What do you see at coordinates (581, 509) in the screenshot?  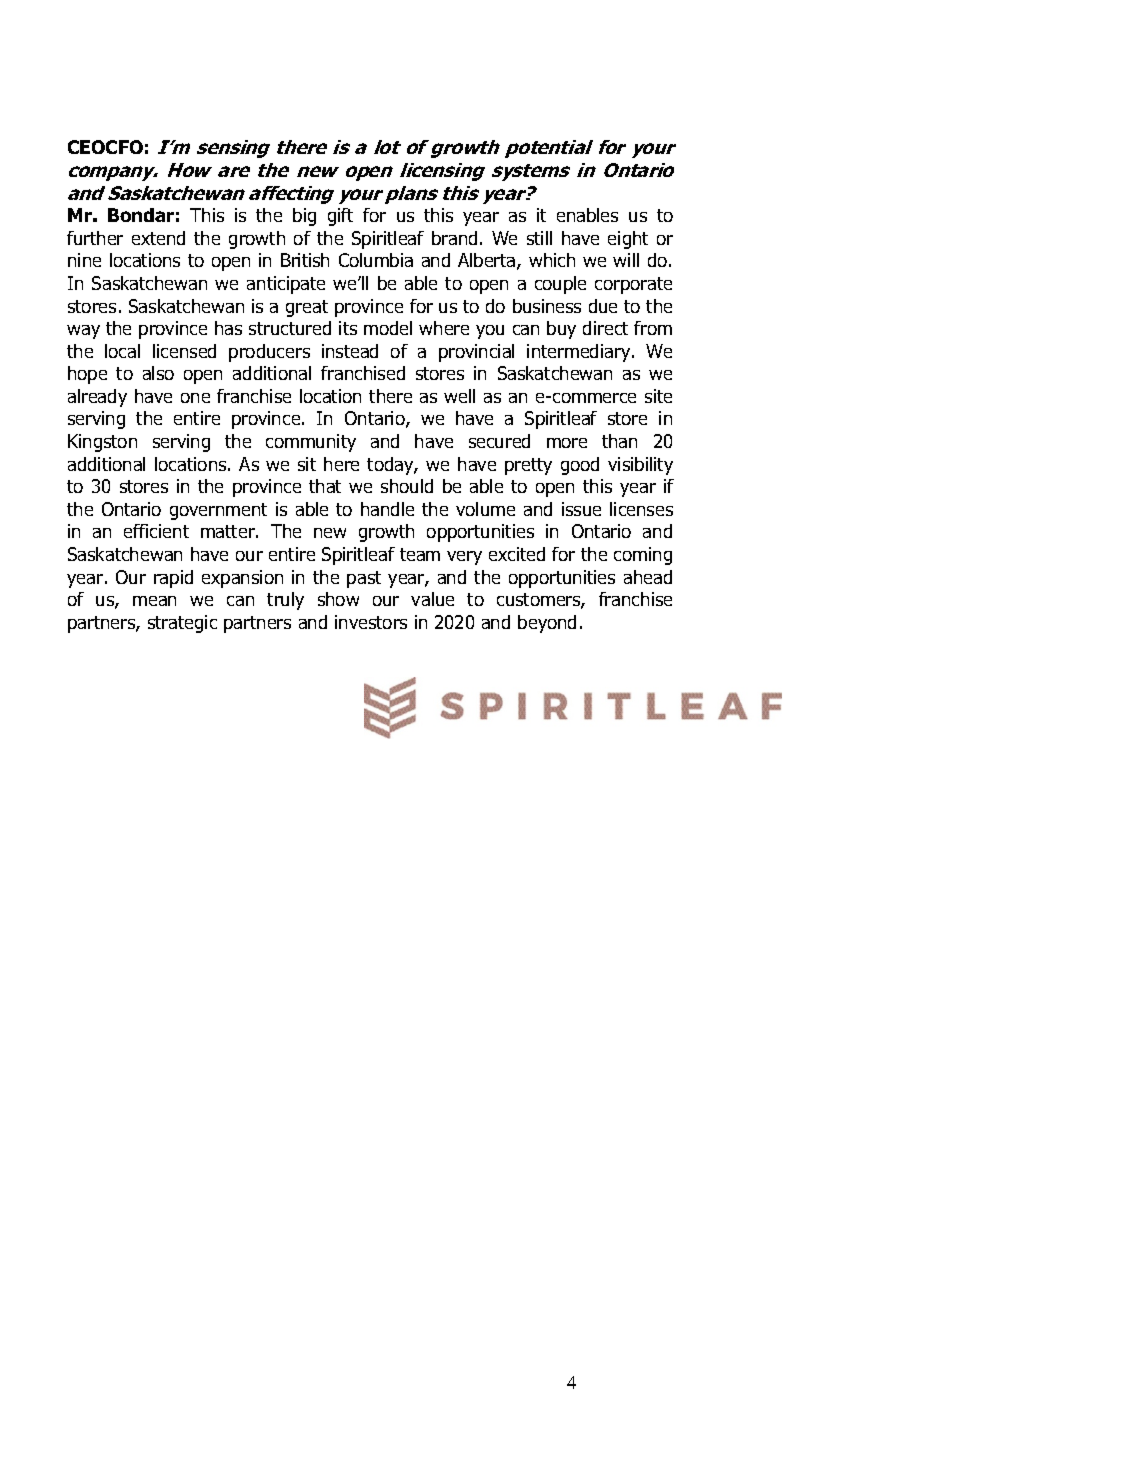 I see `issue` at bounding box center [581, 509].
